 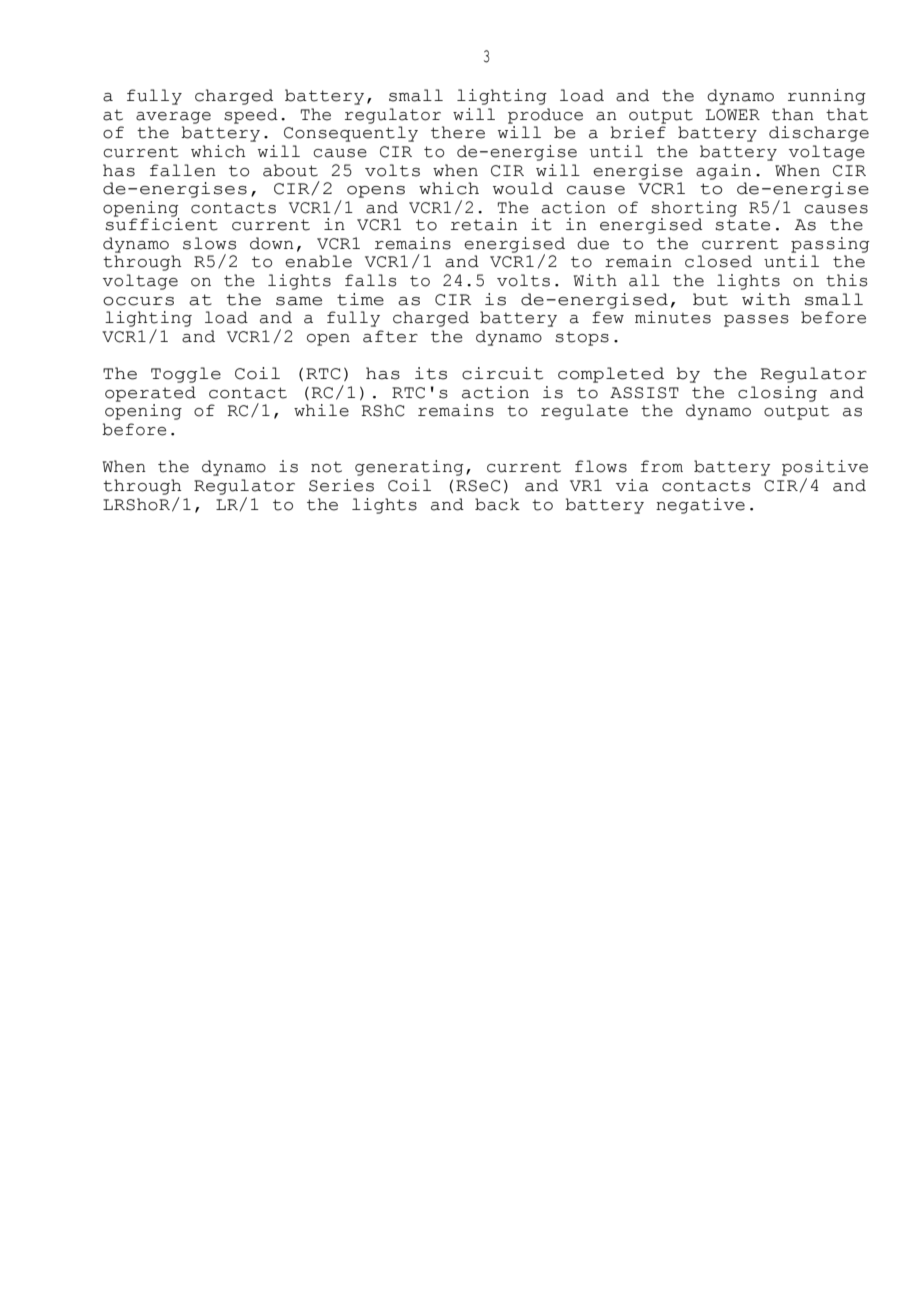 What do you see at coordinates (743, 225) in the image?
I see `state` at bounding box center [743, 225].
